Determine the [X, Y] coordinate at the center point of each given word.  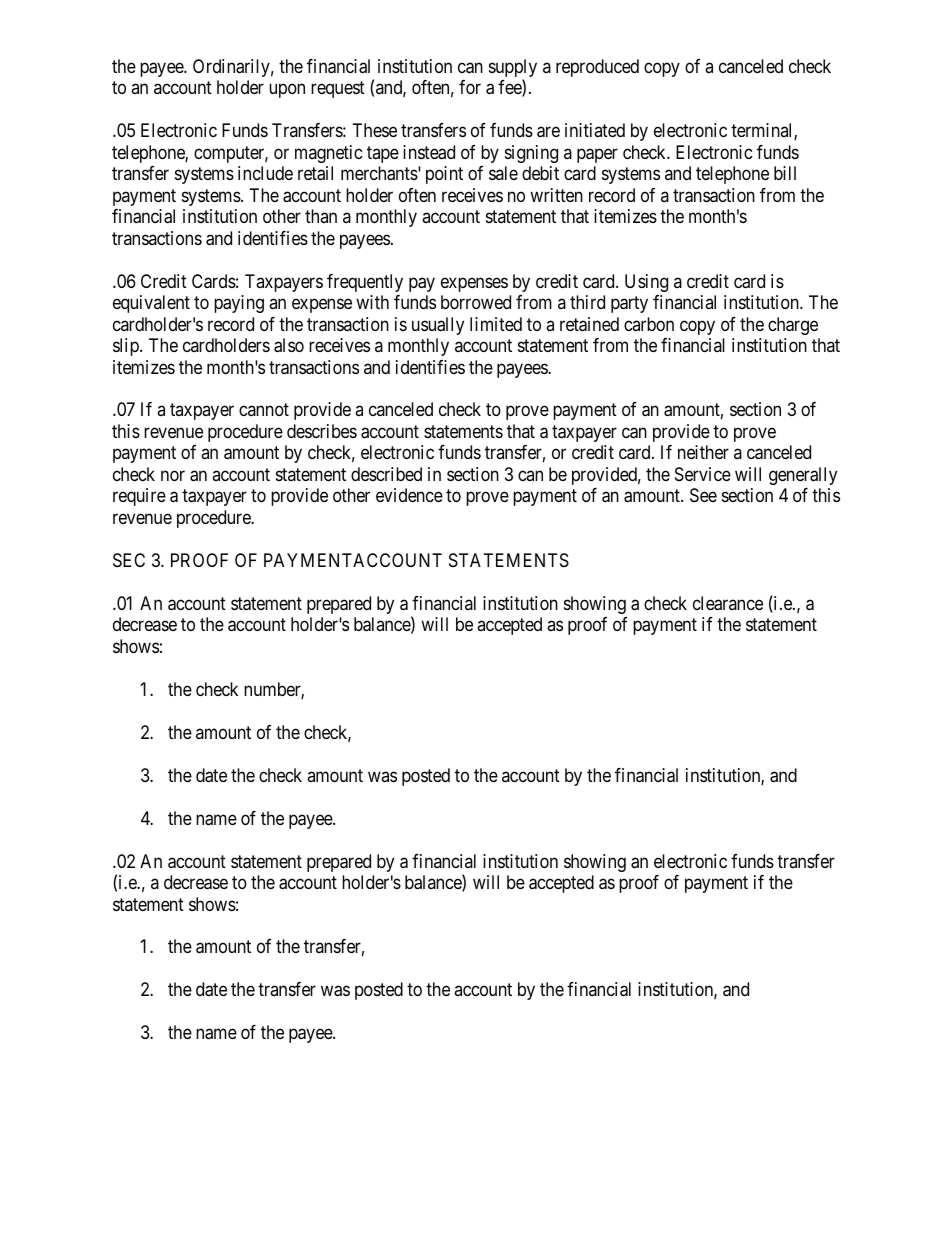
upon [287, 91]
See [703, 495]
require [139, 497]
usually [438, 326]
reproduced [597, 68]
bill [785, 173]
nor [173, 475]
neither [703, 452]
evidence [409, 495]
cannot [264, 410]
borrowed [476, 302]
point [444, 175]
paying [239, 304]
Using [646, 283]
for [470, 87]
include [265, 173]
